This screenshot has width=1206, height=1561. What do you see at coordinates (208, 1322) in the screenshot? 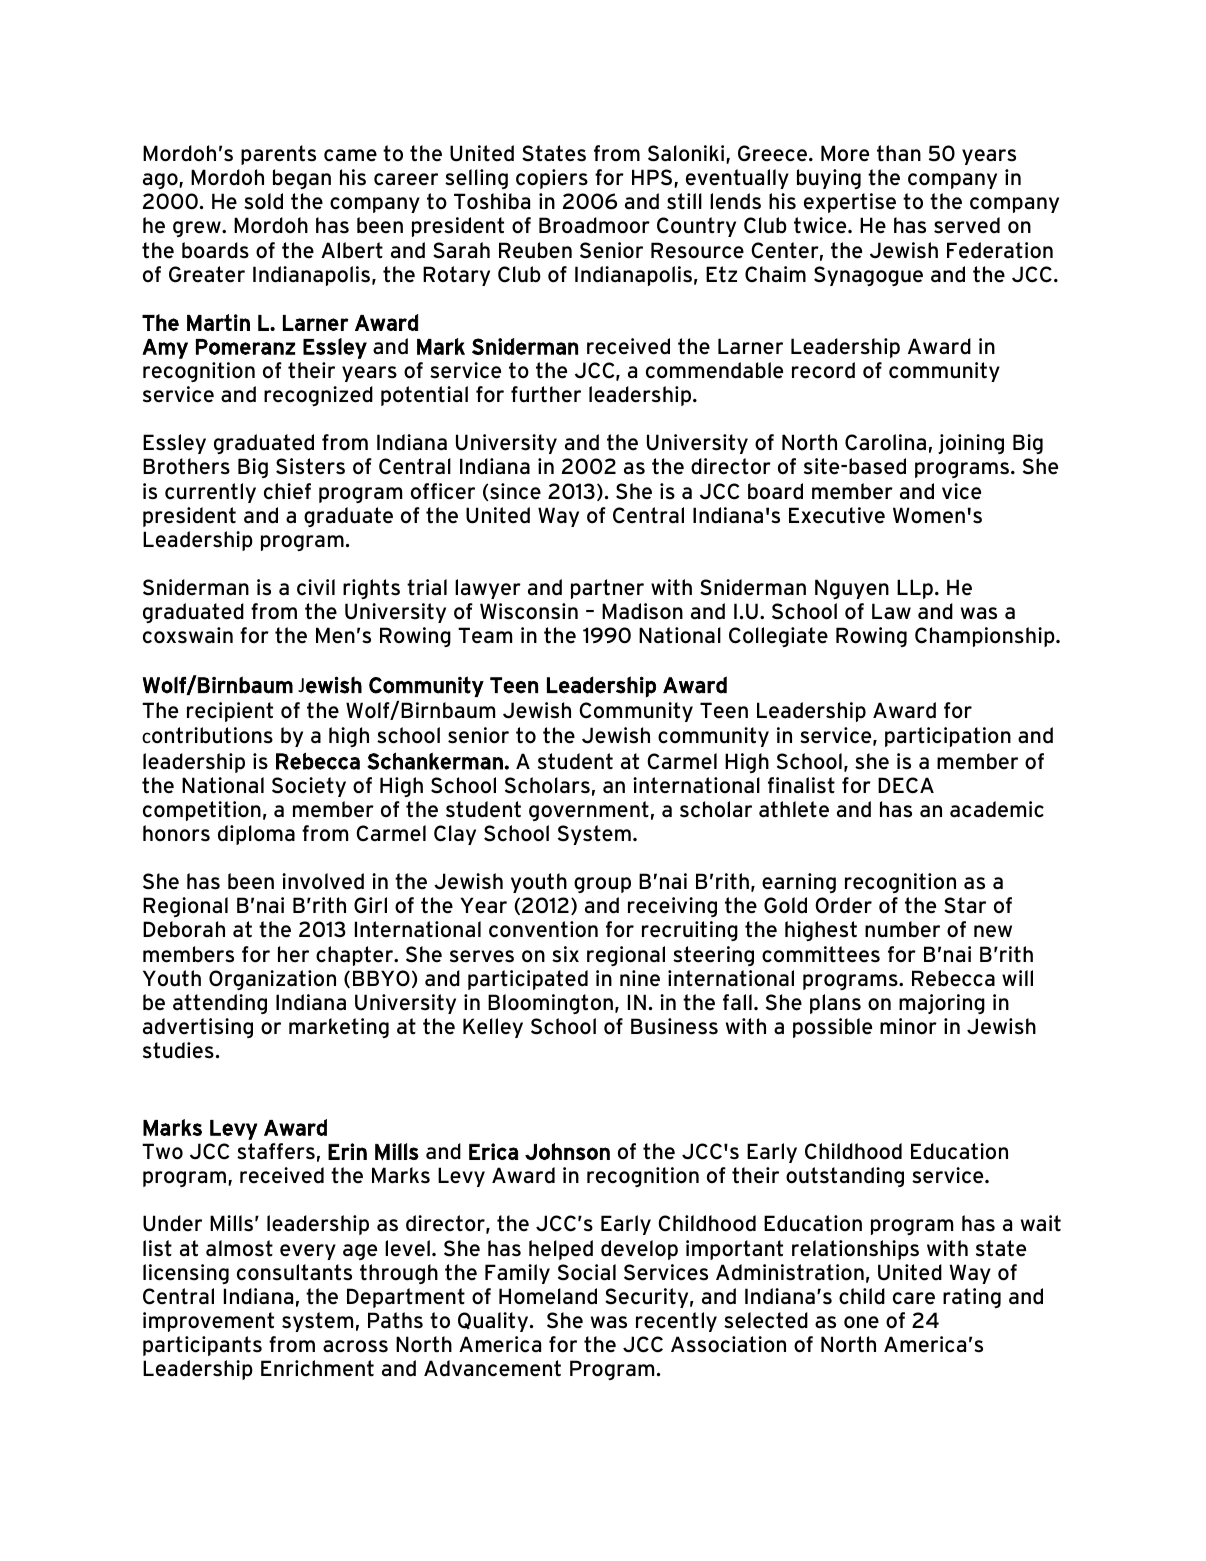
I see `improvement` at bounding box center [208, 1322].
